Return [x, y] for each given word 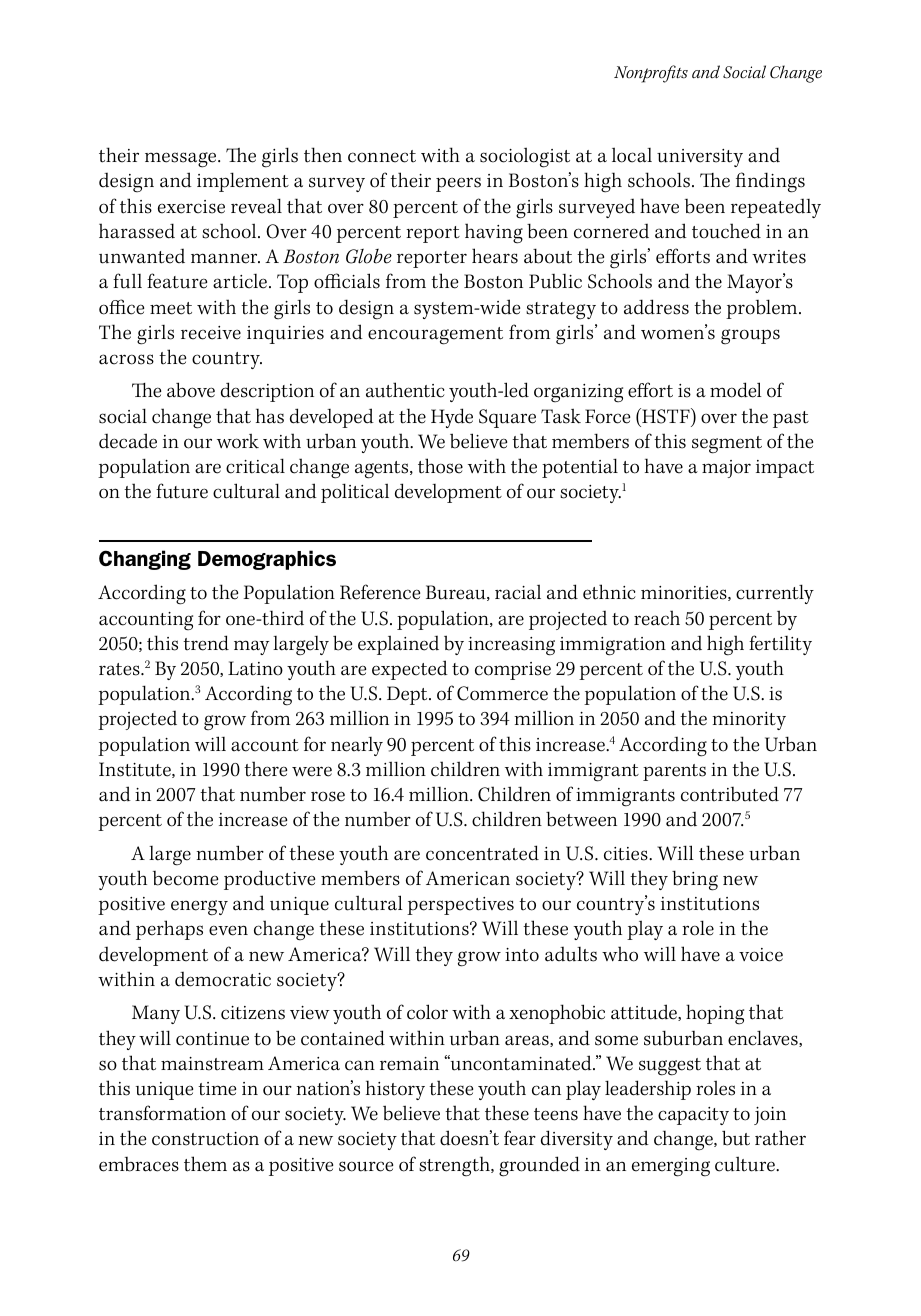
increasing [511, 646]
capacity [693, 1116]
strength [455, 1166]
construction [205, 1139]
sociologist [525, 157]
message [182, 160]
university [700, 158]
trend [206, 643]
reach [657, 618]
